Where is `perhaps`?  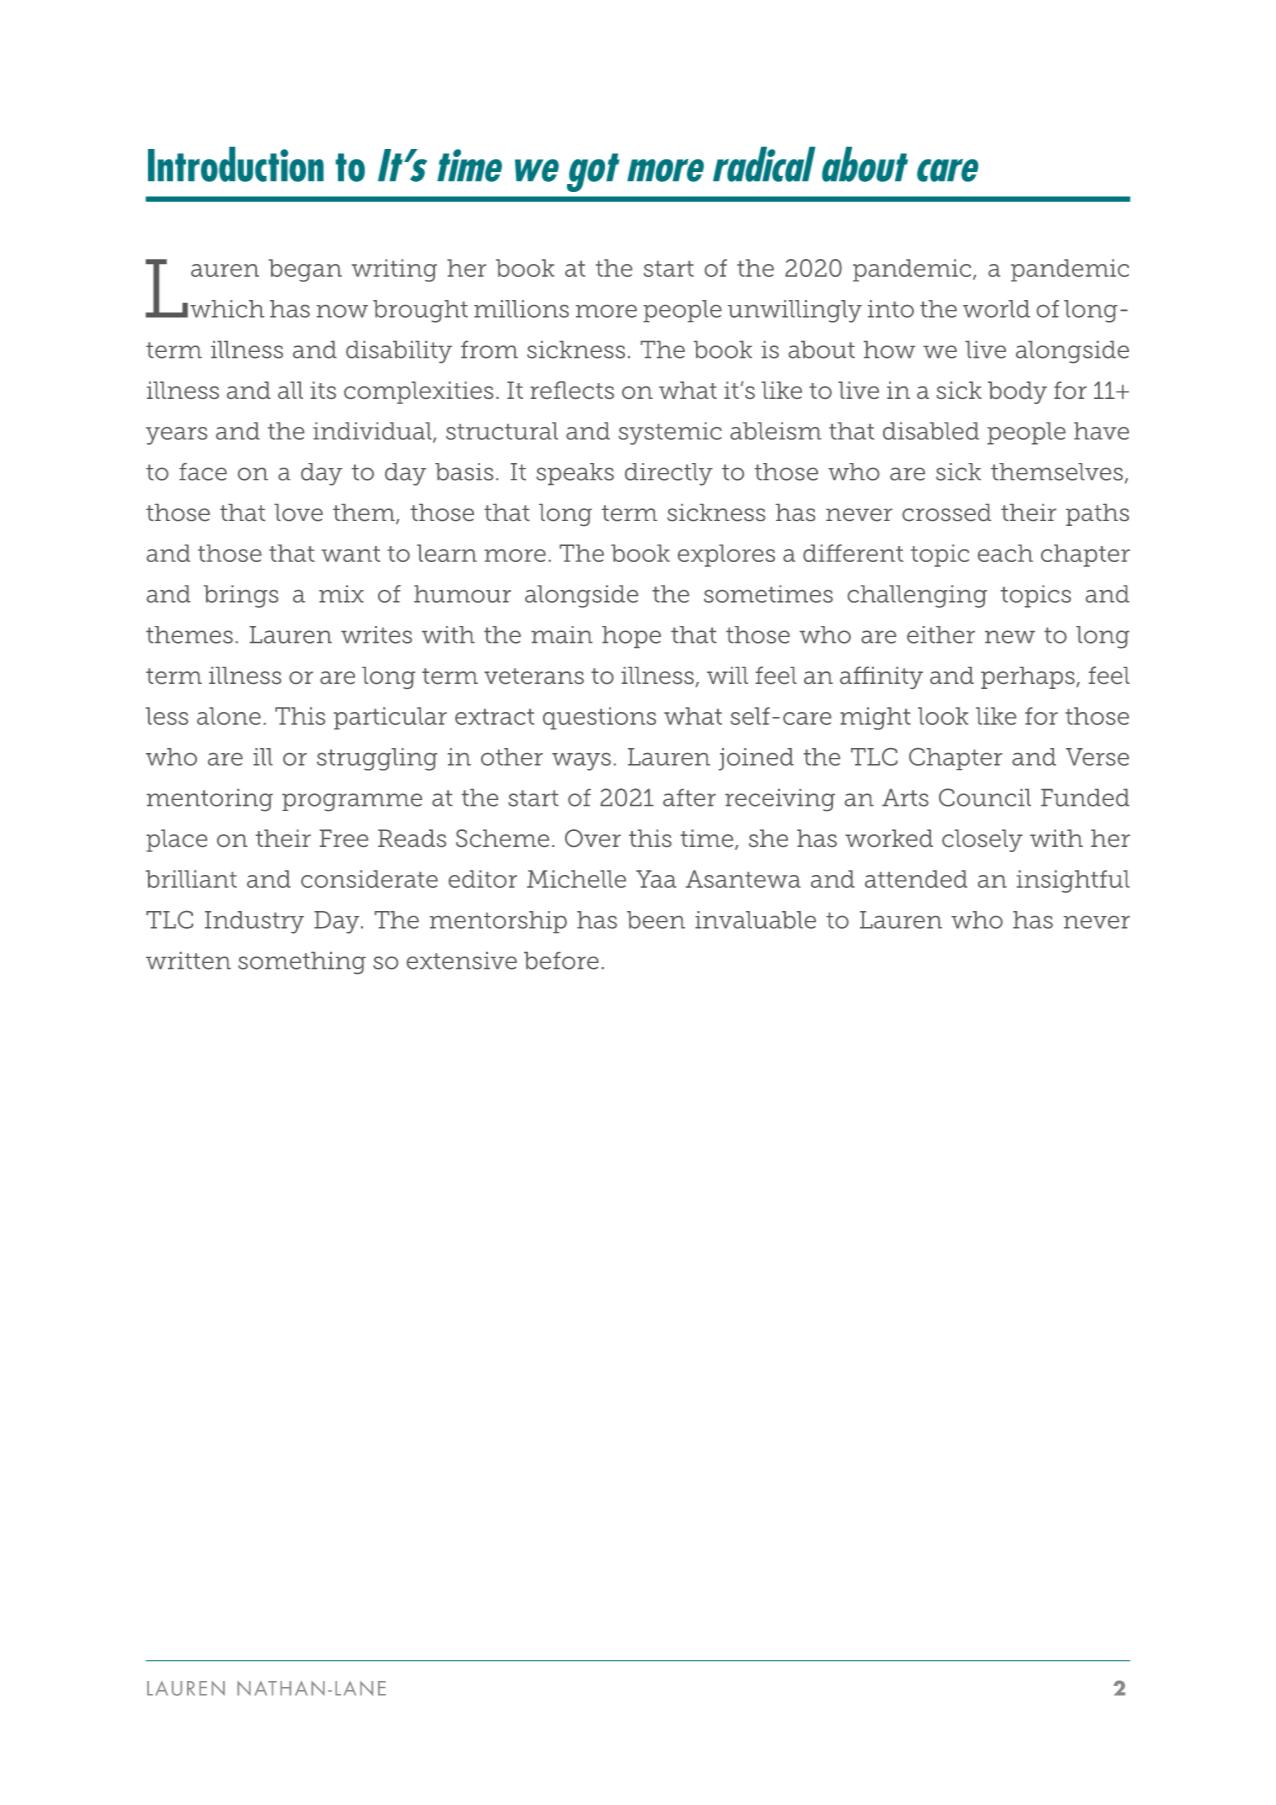 perhaps is located at coordinates (1029, 678).
